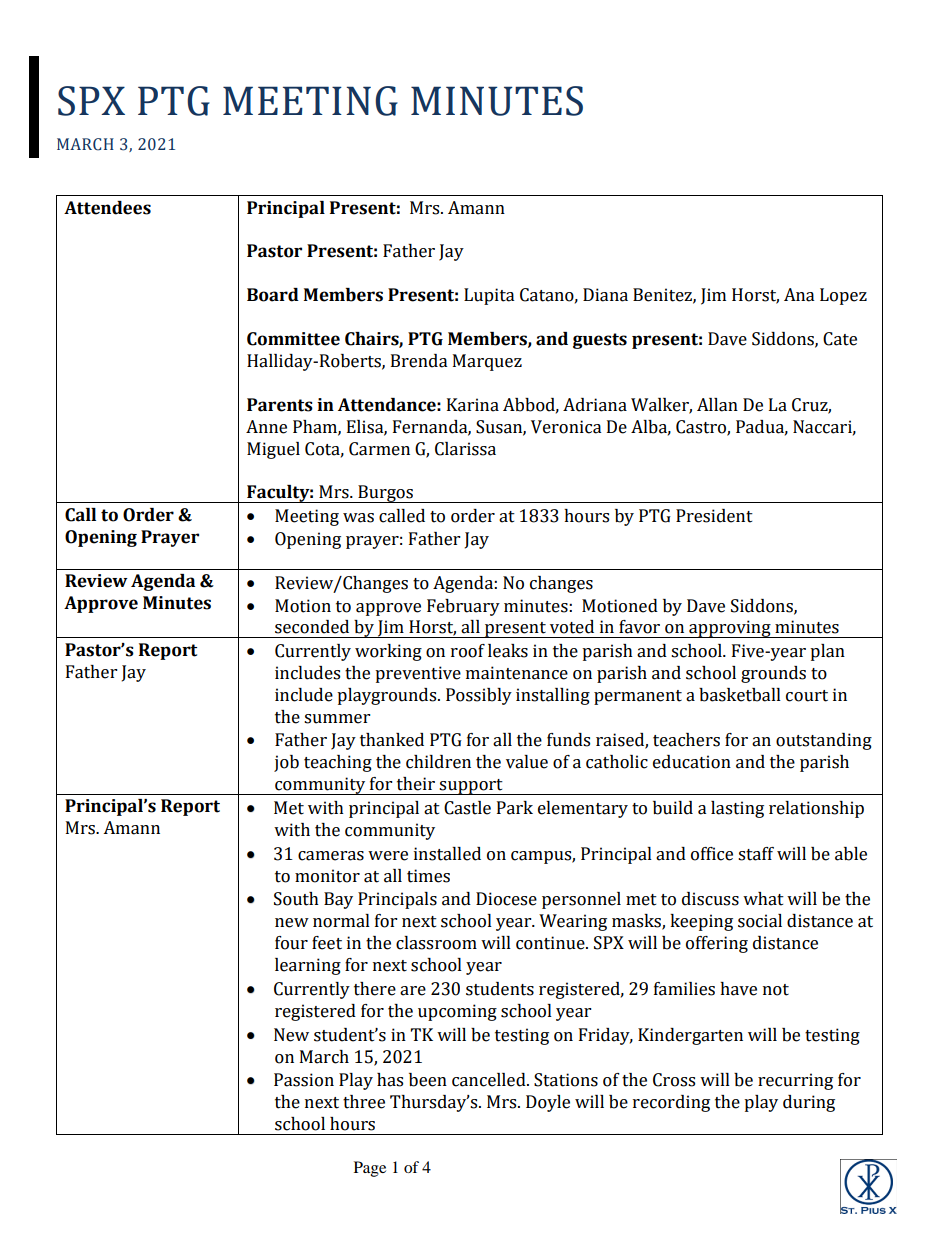 This screenshot has height=1233, width=952. Describe the element at coordinates (304, 1080) in the screenshot. I see `Passion` at that location.
